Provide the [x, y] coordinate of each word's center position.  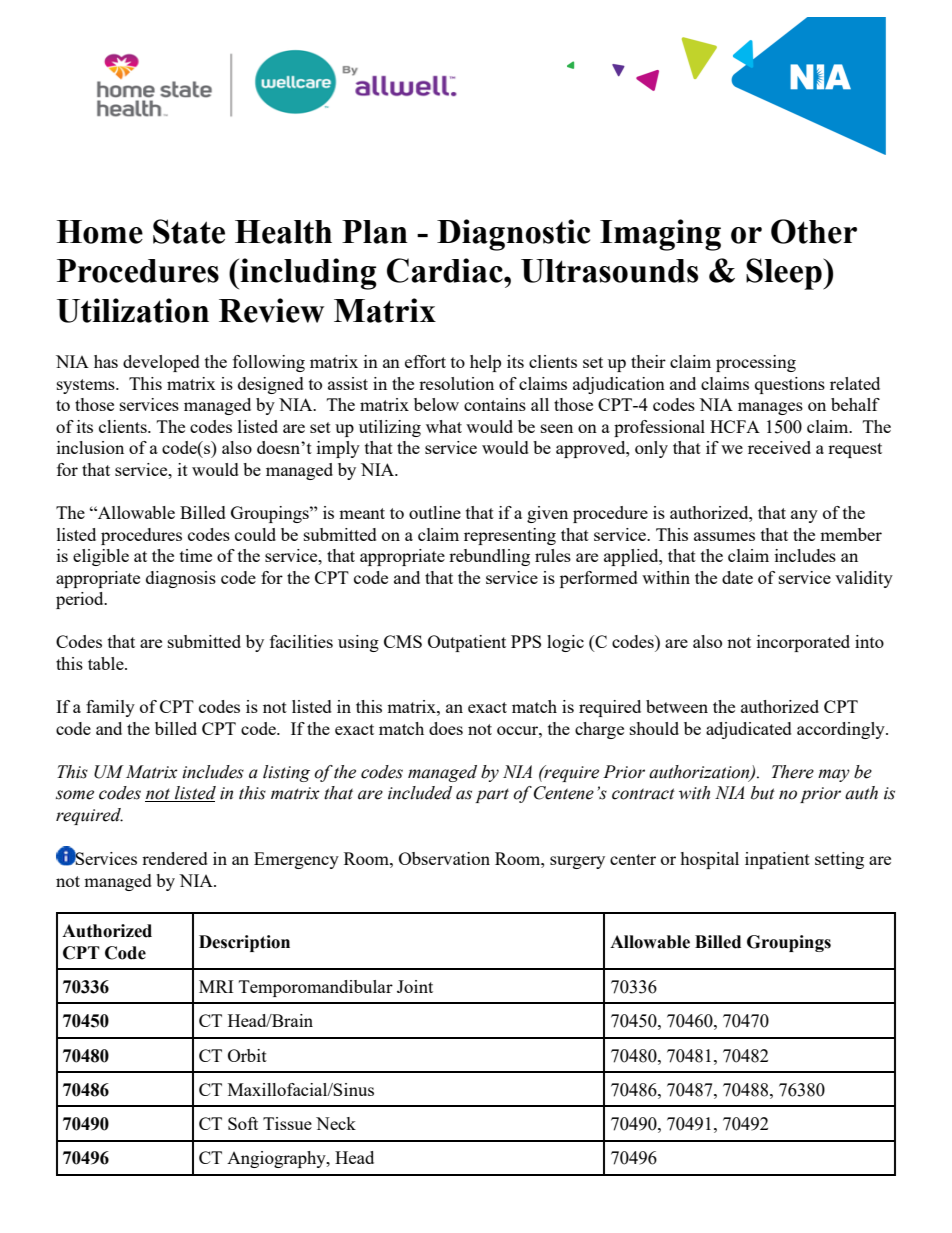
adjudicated [749, 730]
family [110, 708]
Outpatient [467, 643]
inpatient [777, 860]
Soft [243, 1123]
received [779, 447]
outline [435, 512]
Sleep [785, 274]
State [189, 231]
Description [244, 943]
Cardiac [446, 270]
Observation [444, 858]
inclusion [90, 447]
